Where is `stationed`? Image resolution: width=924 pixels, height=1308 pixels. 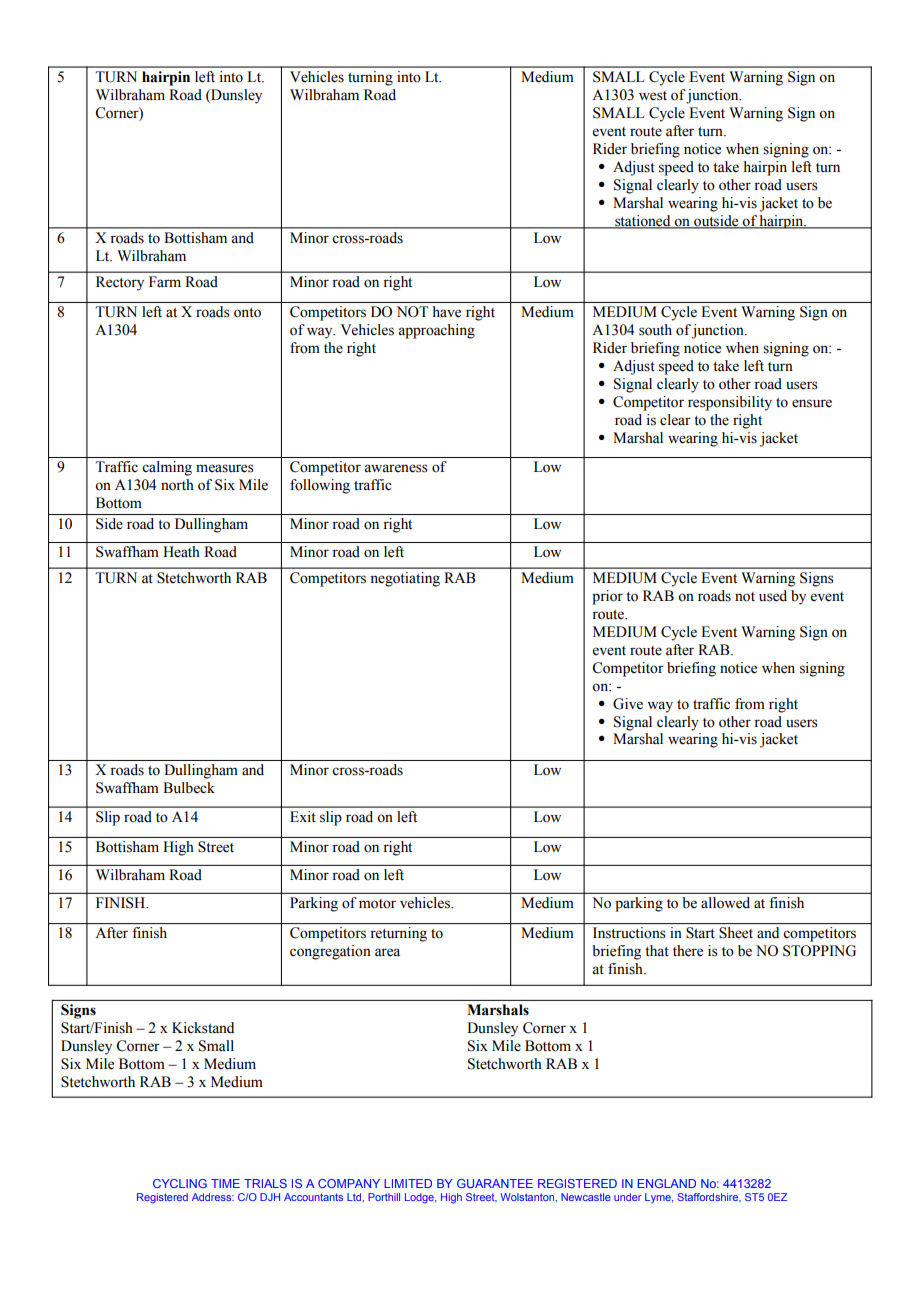
stationed is located at coordinates (643, 221).
